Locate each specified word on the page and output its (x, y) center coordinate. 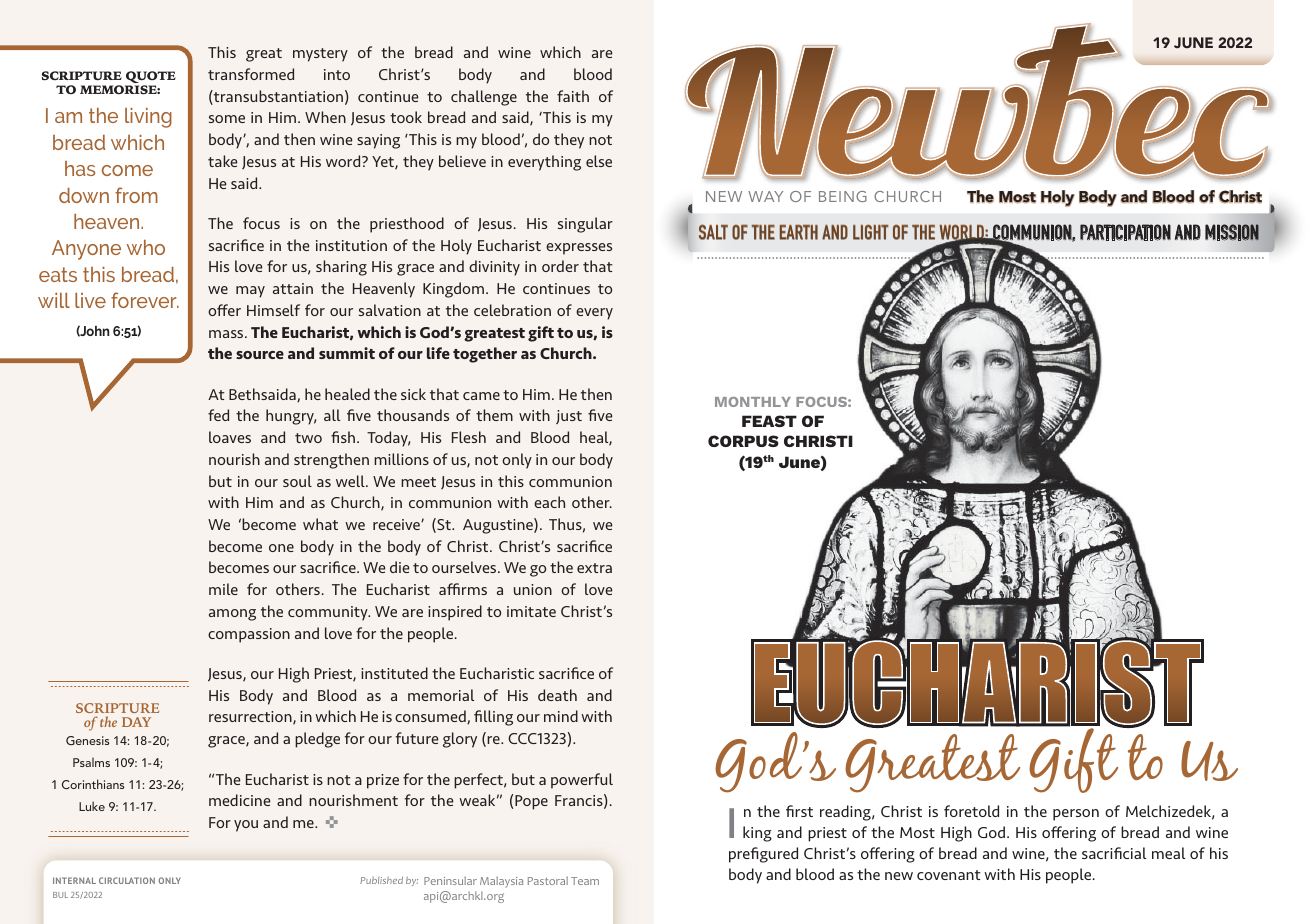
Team (585, 881)
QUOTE (150, 78)
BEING (843, 196)
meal (1168, 853)
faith (573, 96)
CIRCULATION (127, 880)
